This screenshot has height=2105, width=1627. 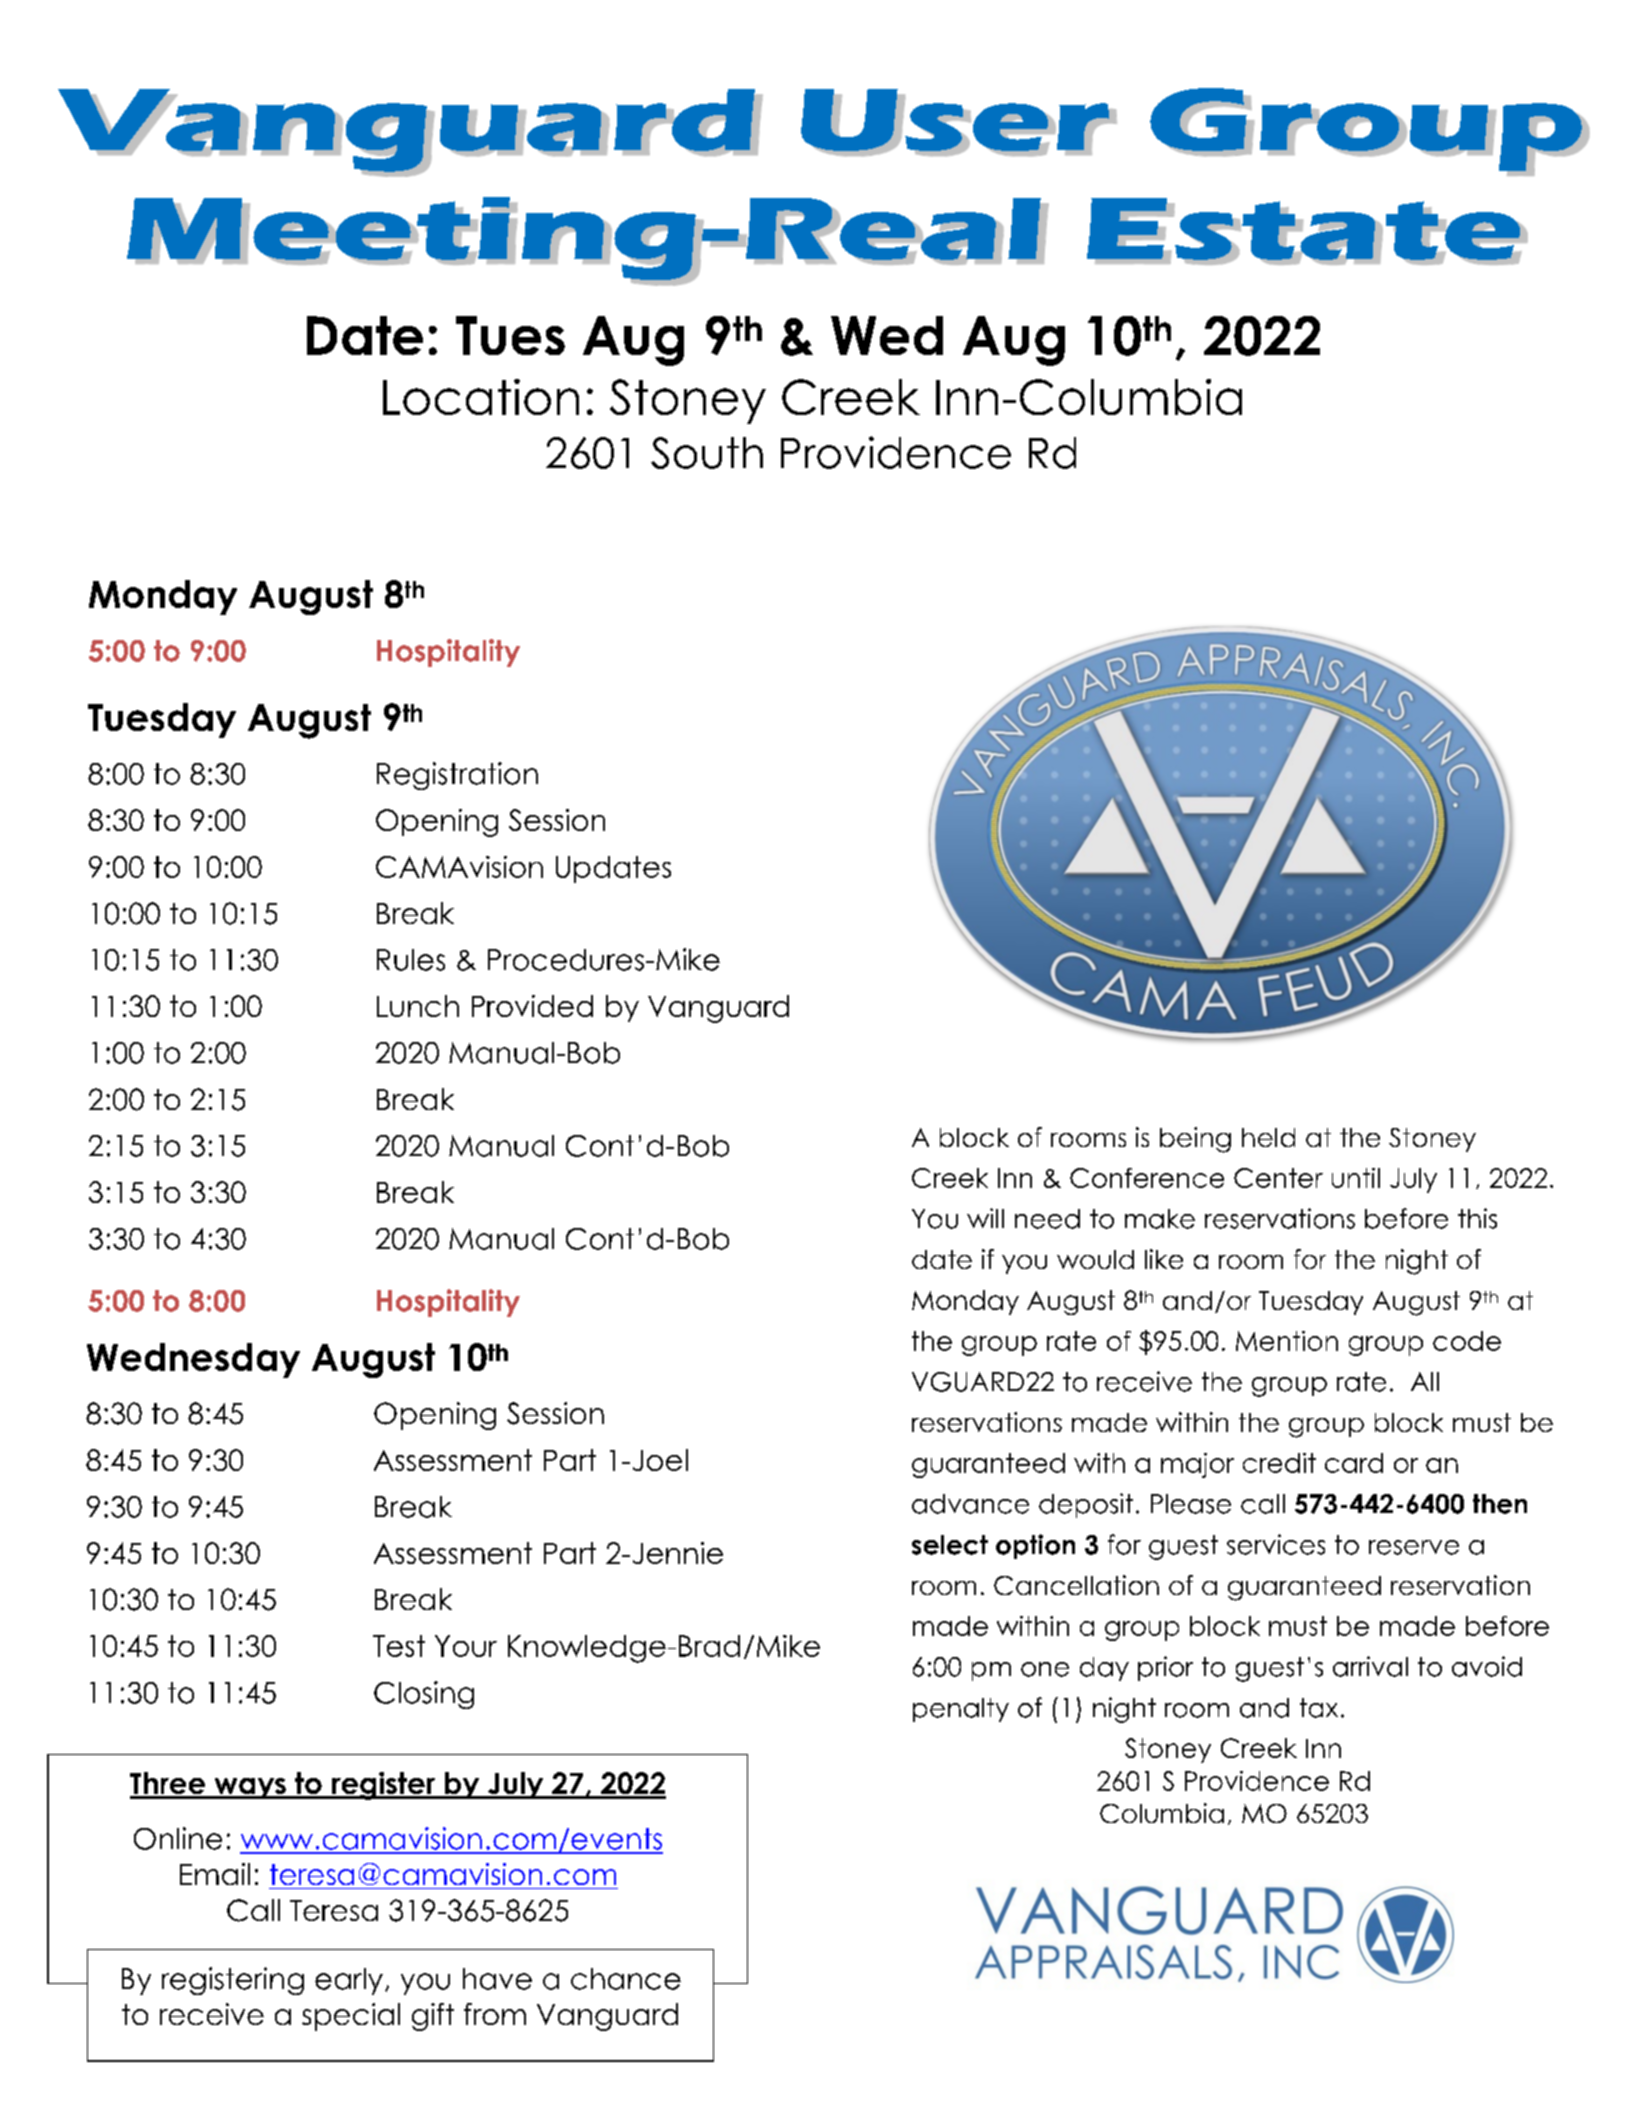 What do you see at coordinates (707, 453) in the screenshot?
I see `South` at bounding box center [707, 453].
